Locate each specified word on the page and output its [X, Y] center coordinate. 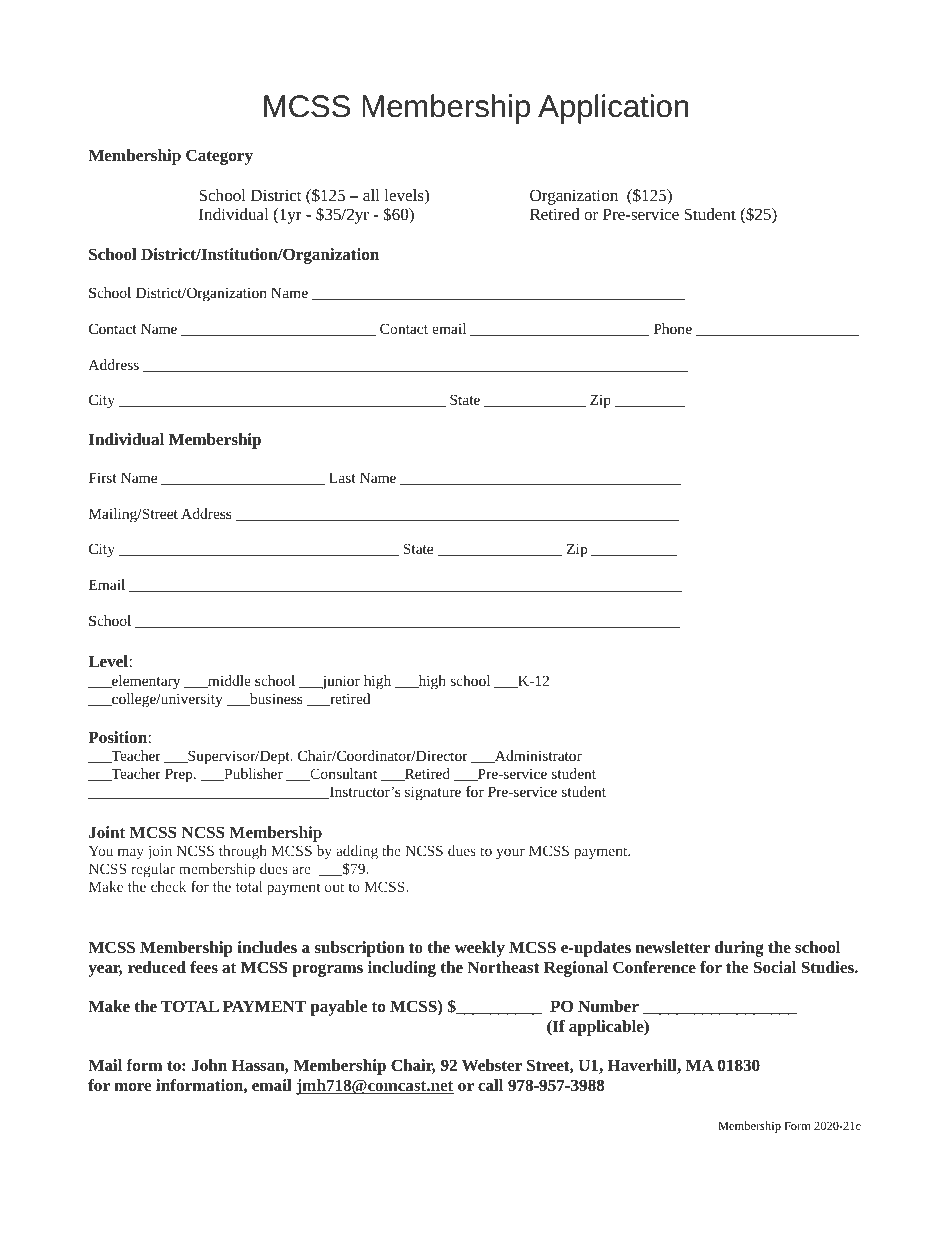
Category [219, 157]
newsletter [673, 947]
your [510, 854]
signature [433, 793]
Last [342, 477]
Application [613, 109]
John [209, 1065]
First [103, 477]
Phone [673, 328]
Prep [180, 775]
